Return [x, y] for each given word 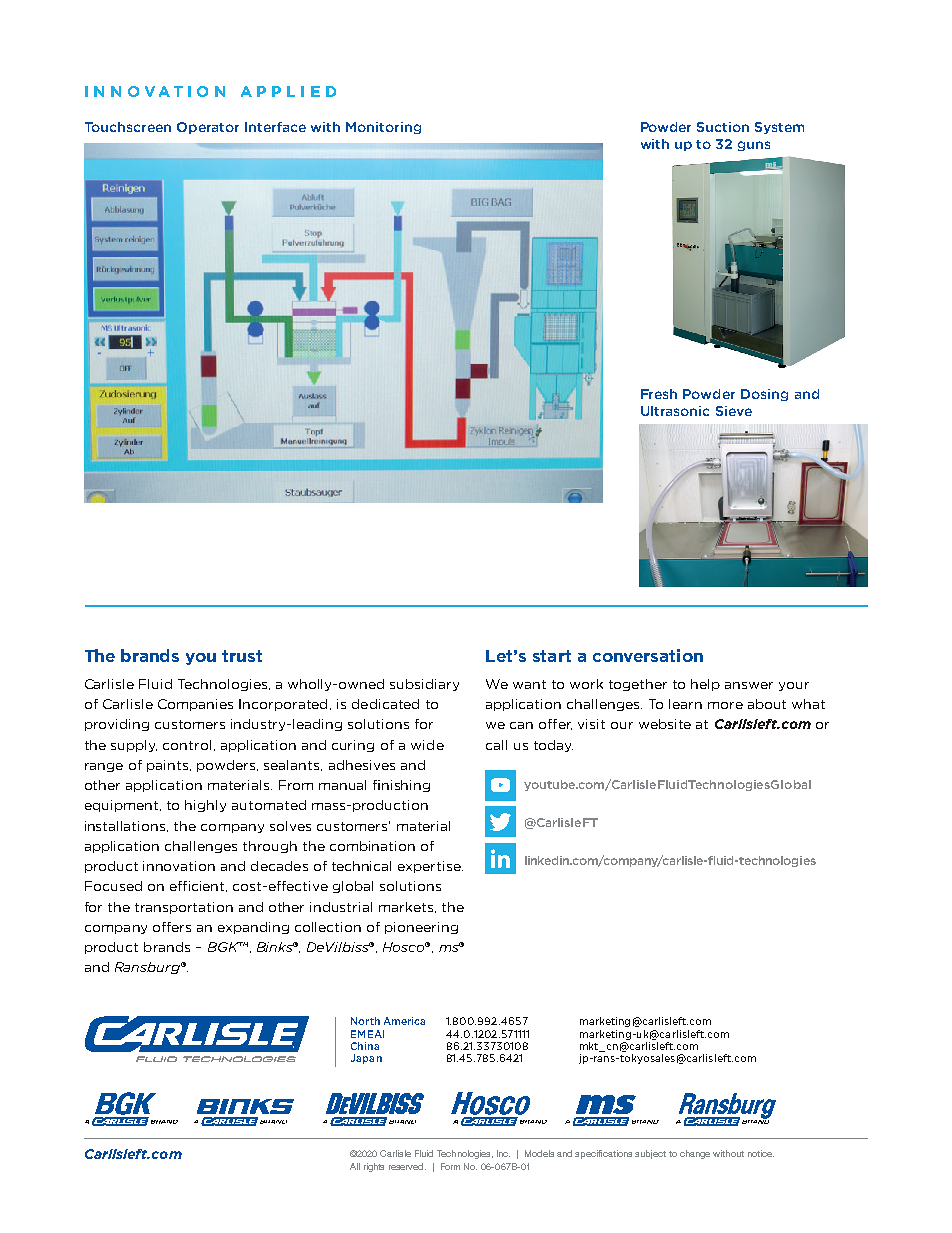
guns [754, 146]
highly [205, 806]
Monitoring [383, 128]
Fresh [659, 394]
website [665, 724]
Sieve [734, 411]
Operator [208, 128]
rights [374, 1167]
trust [242, 656]
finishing [401, 786]
